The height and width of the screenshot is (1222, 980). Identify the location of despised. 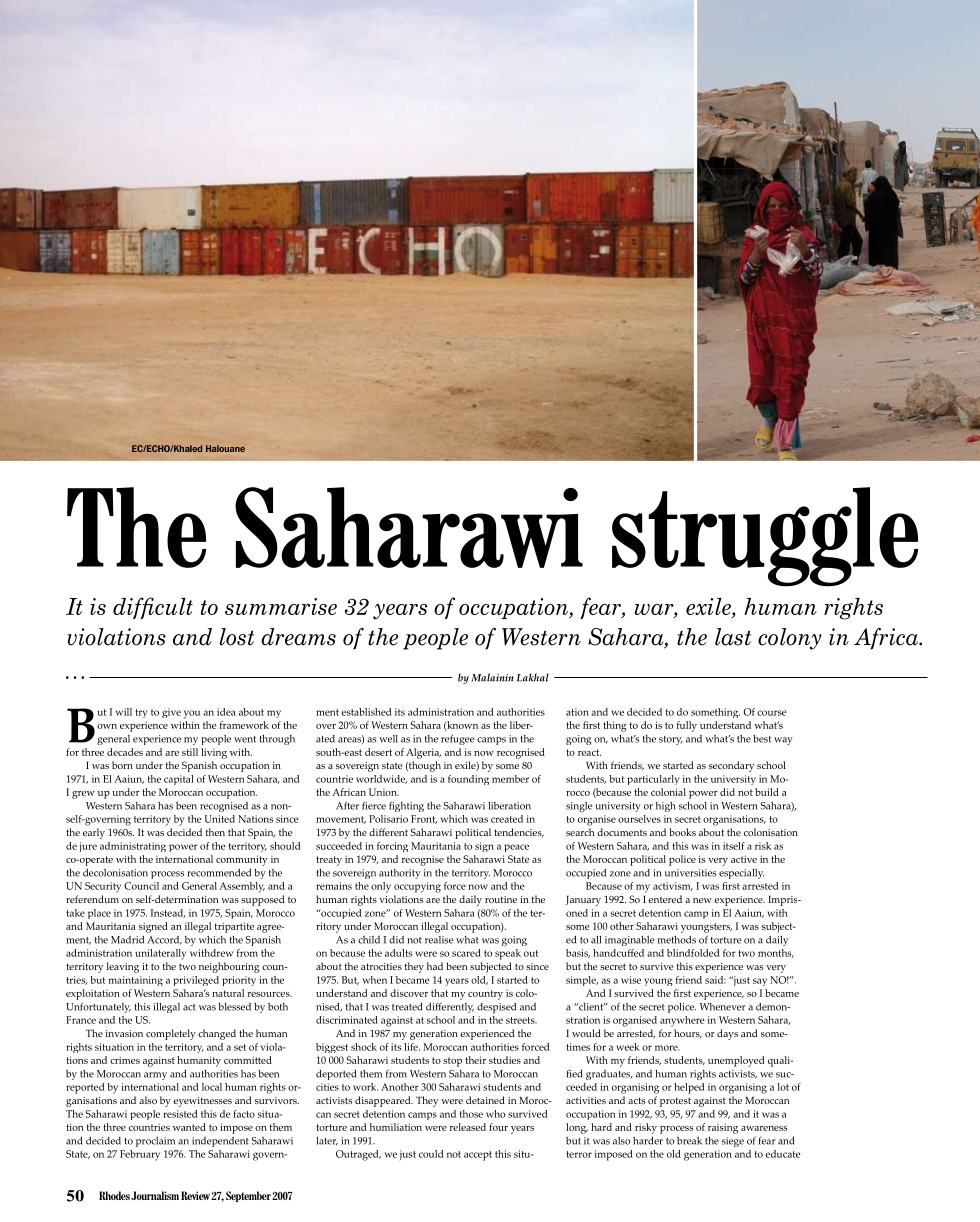
(496, 1008).
